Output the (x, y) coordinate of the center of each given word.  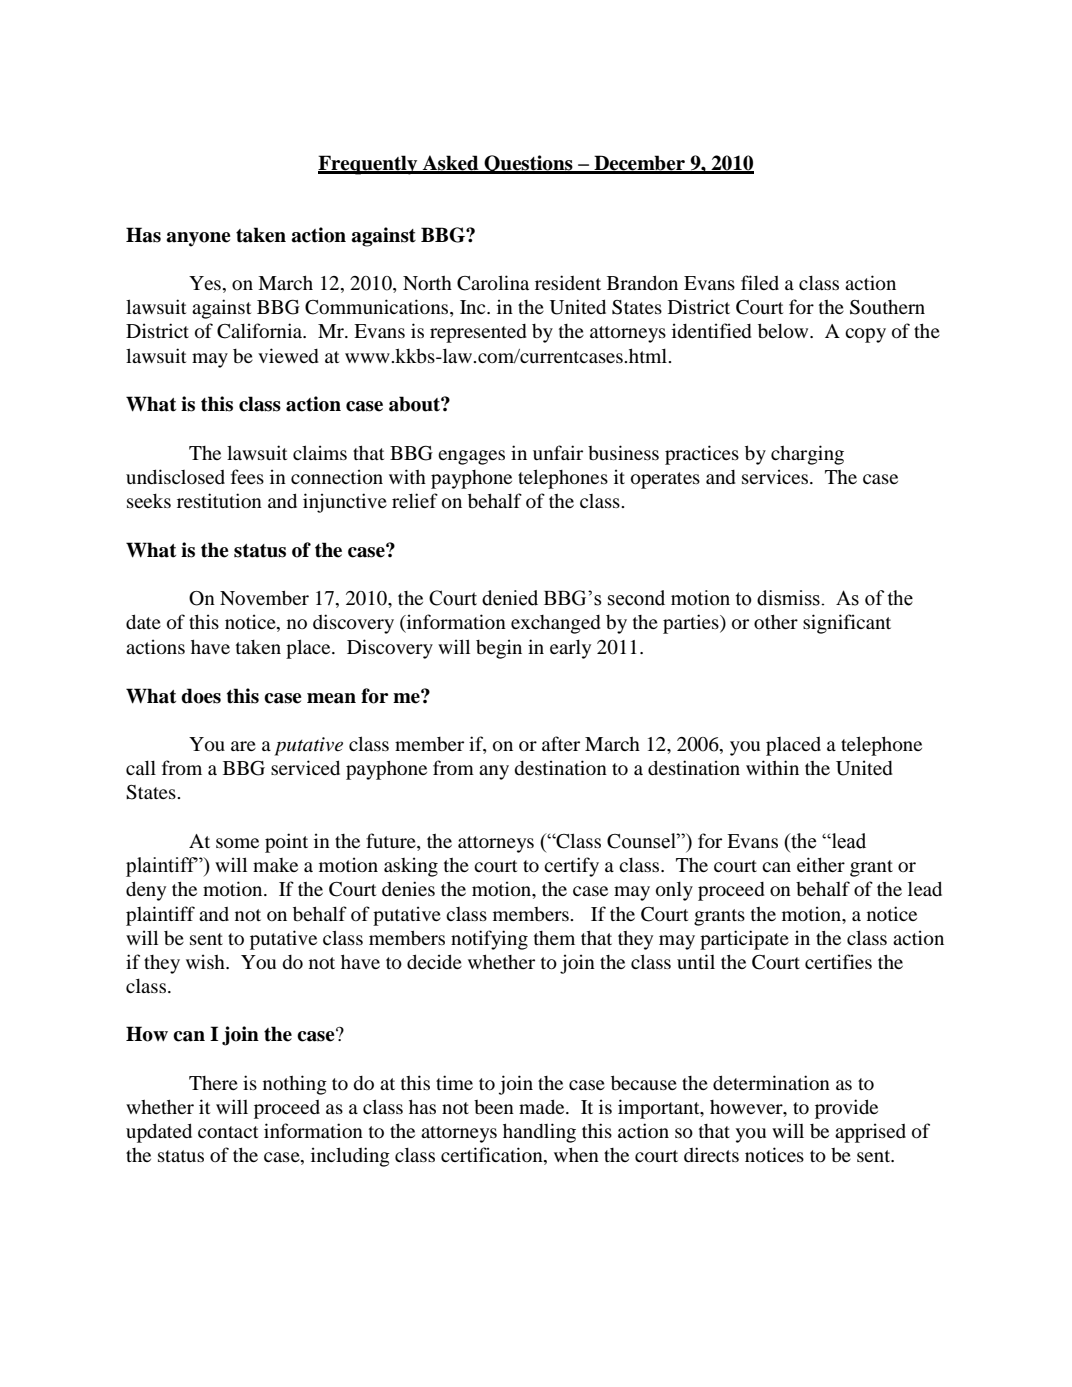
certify (571, 867)
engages (471, 457)
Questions (528, 164)
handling (539, 1133)
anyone (198, 239)
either (821, 864)
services (776, 476)
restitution (219, 500)
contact (228, 1132)
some (237, 843)
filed (760, 282)
